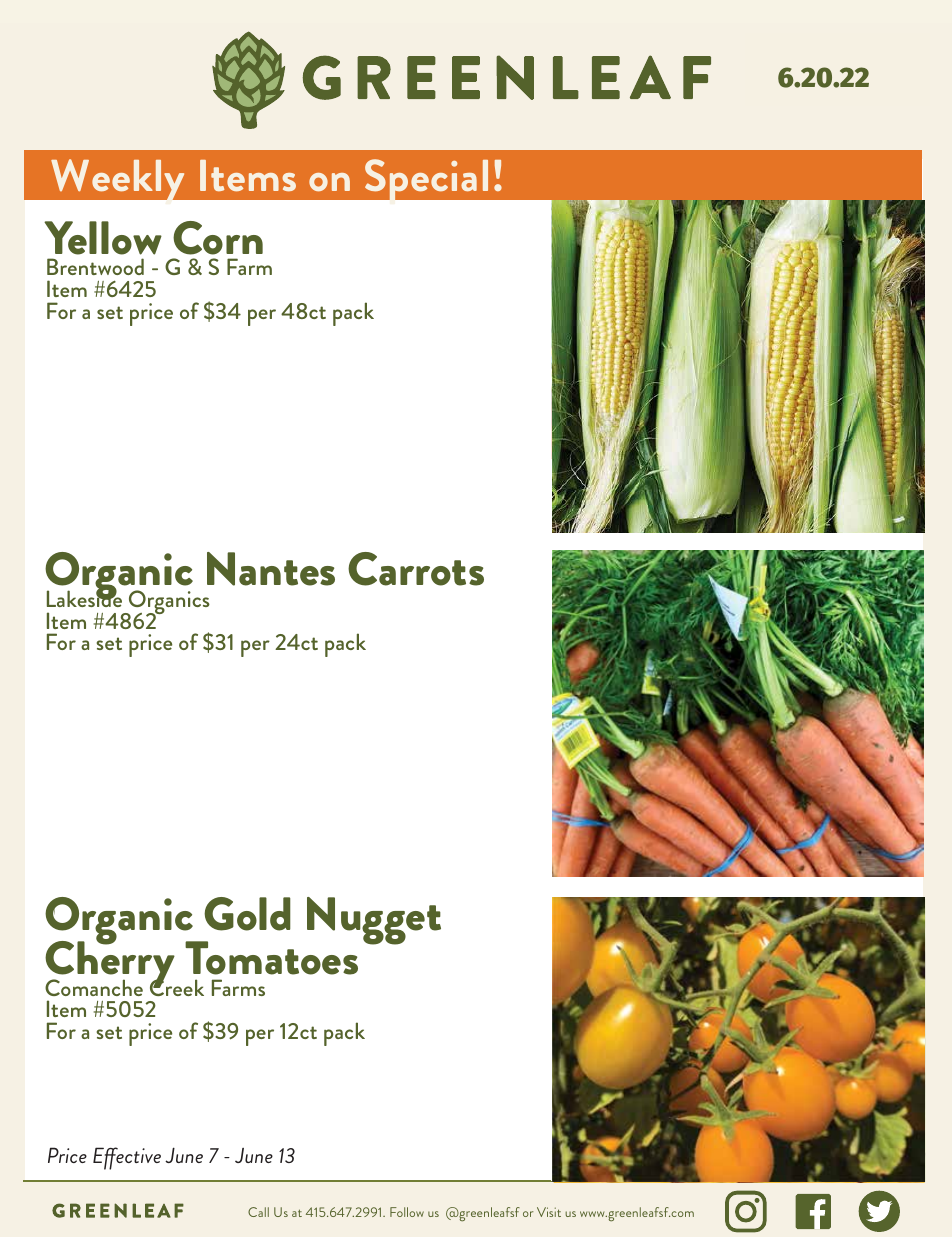  Describe the element at coordinates (84, 597) in the document. I see `Lakeside` at that location.
